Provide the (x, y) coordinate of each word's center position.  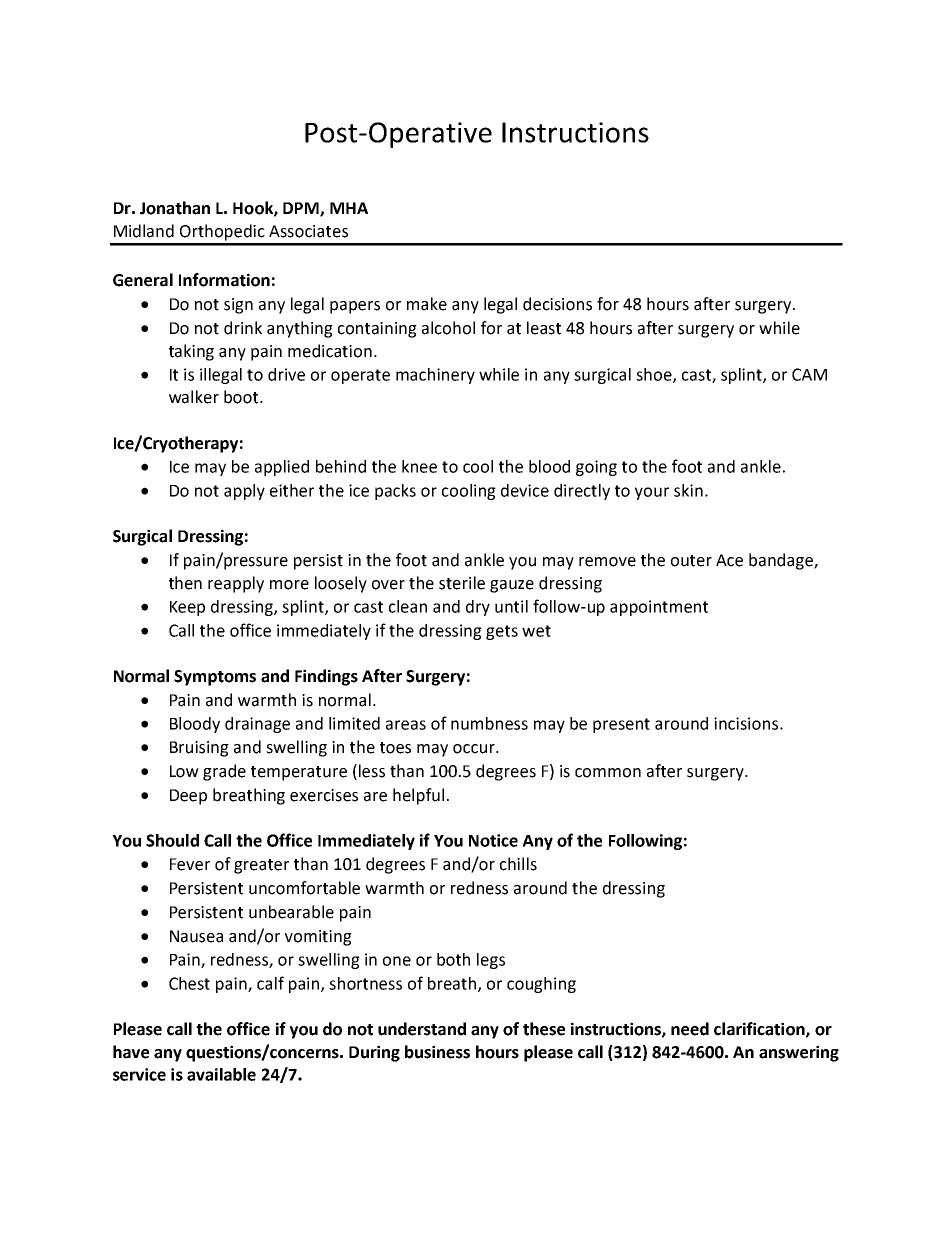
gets (502, 632)
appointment (659, 608)
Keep (187, 608)
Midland (144, 231)
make (427, 304)
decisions (557, 304)
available (221, 1074)
